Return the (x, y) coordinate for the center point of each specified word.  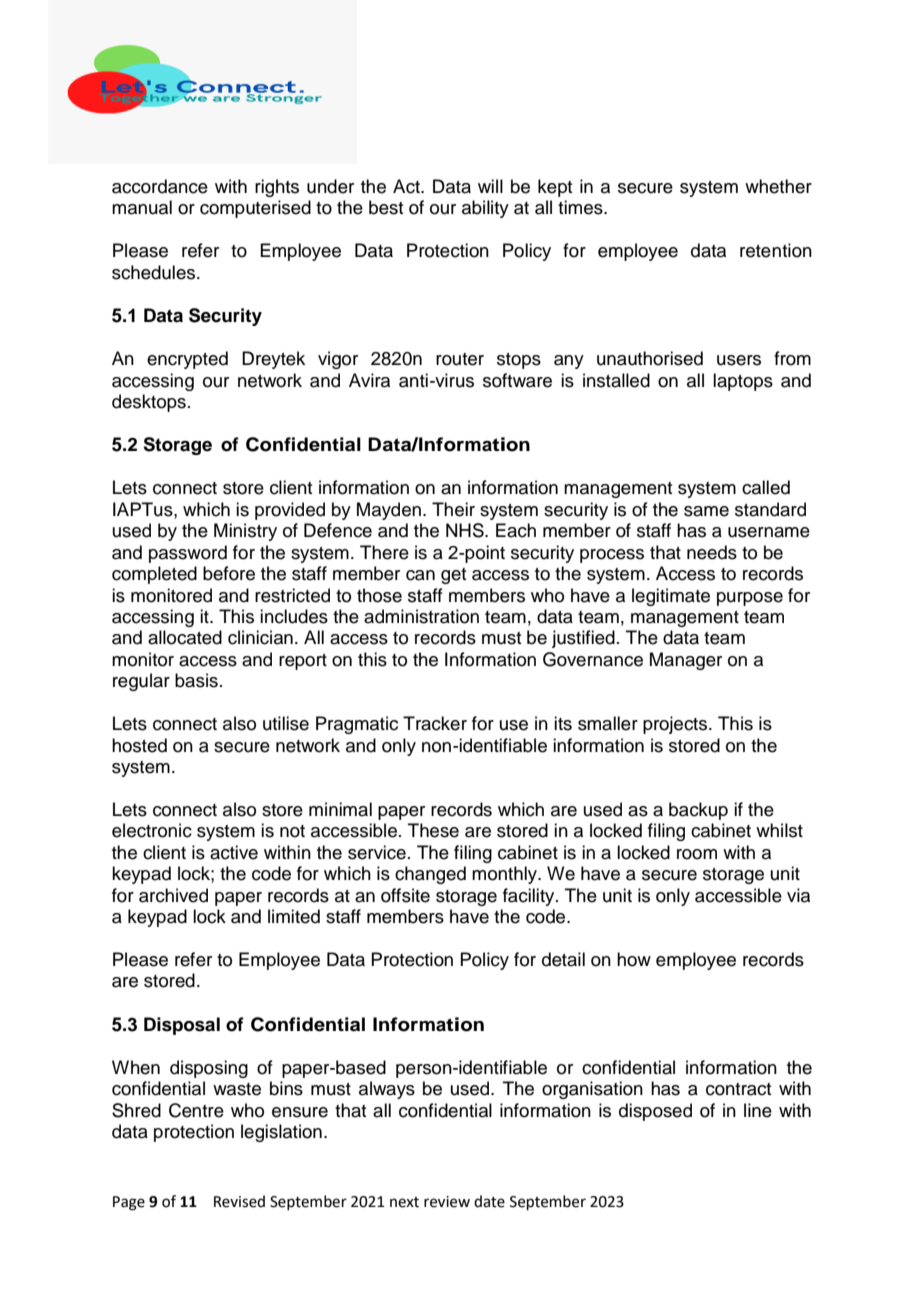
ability (485, 209)
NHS (466, 530)
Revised (239, 1201)
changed (430, 875)
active (234, 852)
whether (778, 186)
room (697, 854)
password (188, 554)
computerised (255, 209)
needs (712, 552)
